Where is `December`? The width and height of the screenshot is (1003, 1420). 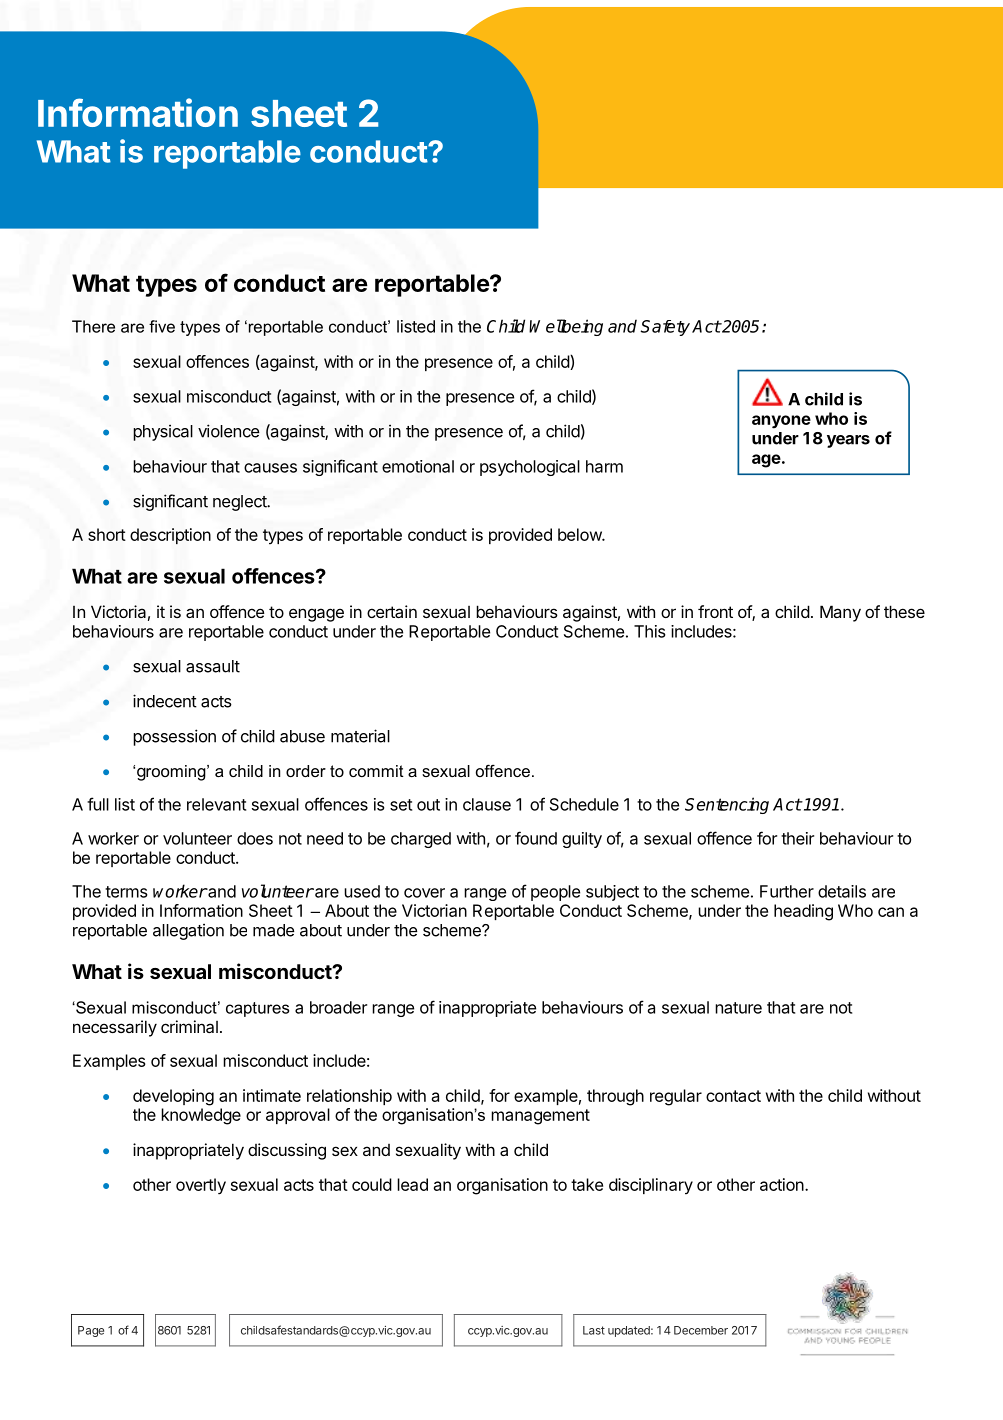
December is located at coordinates (701, 1330).
